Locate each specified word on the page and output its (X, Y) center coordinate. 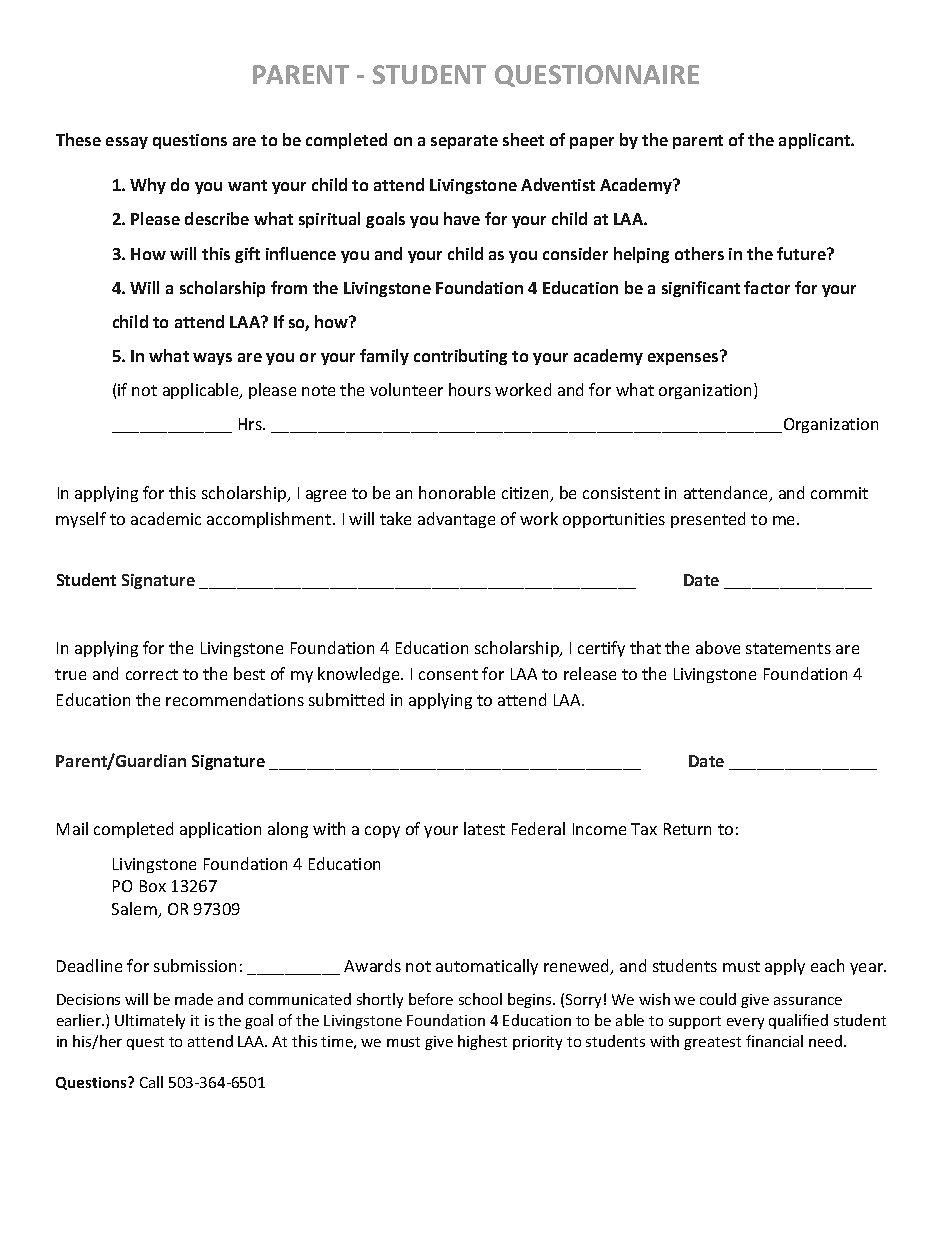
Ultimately (150, 1021)
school (480, 999)
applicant (816, 141)
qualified (798, 1021)
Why (148, 186)
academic (166, 518)
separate (464, 142)
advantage (456, 520)
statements (788, 648)
